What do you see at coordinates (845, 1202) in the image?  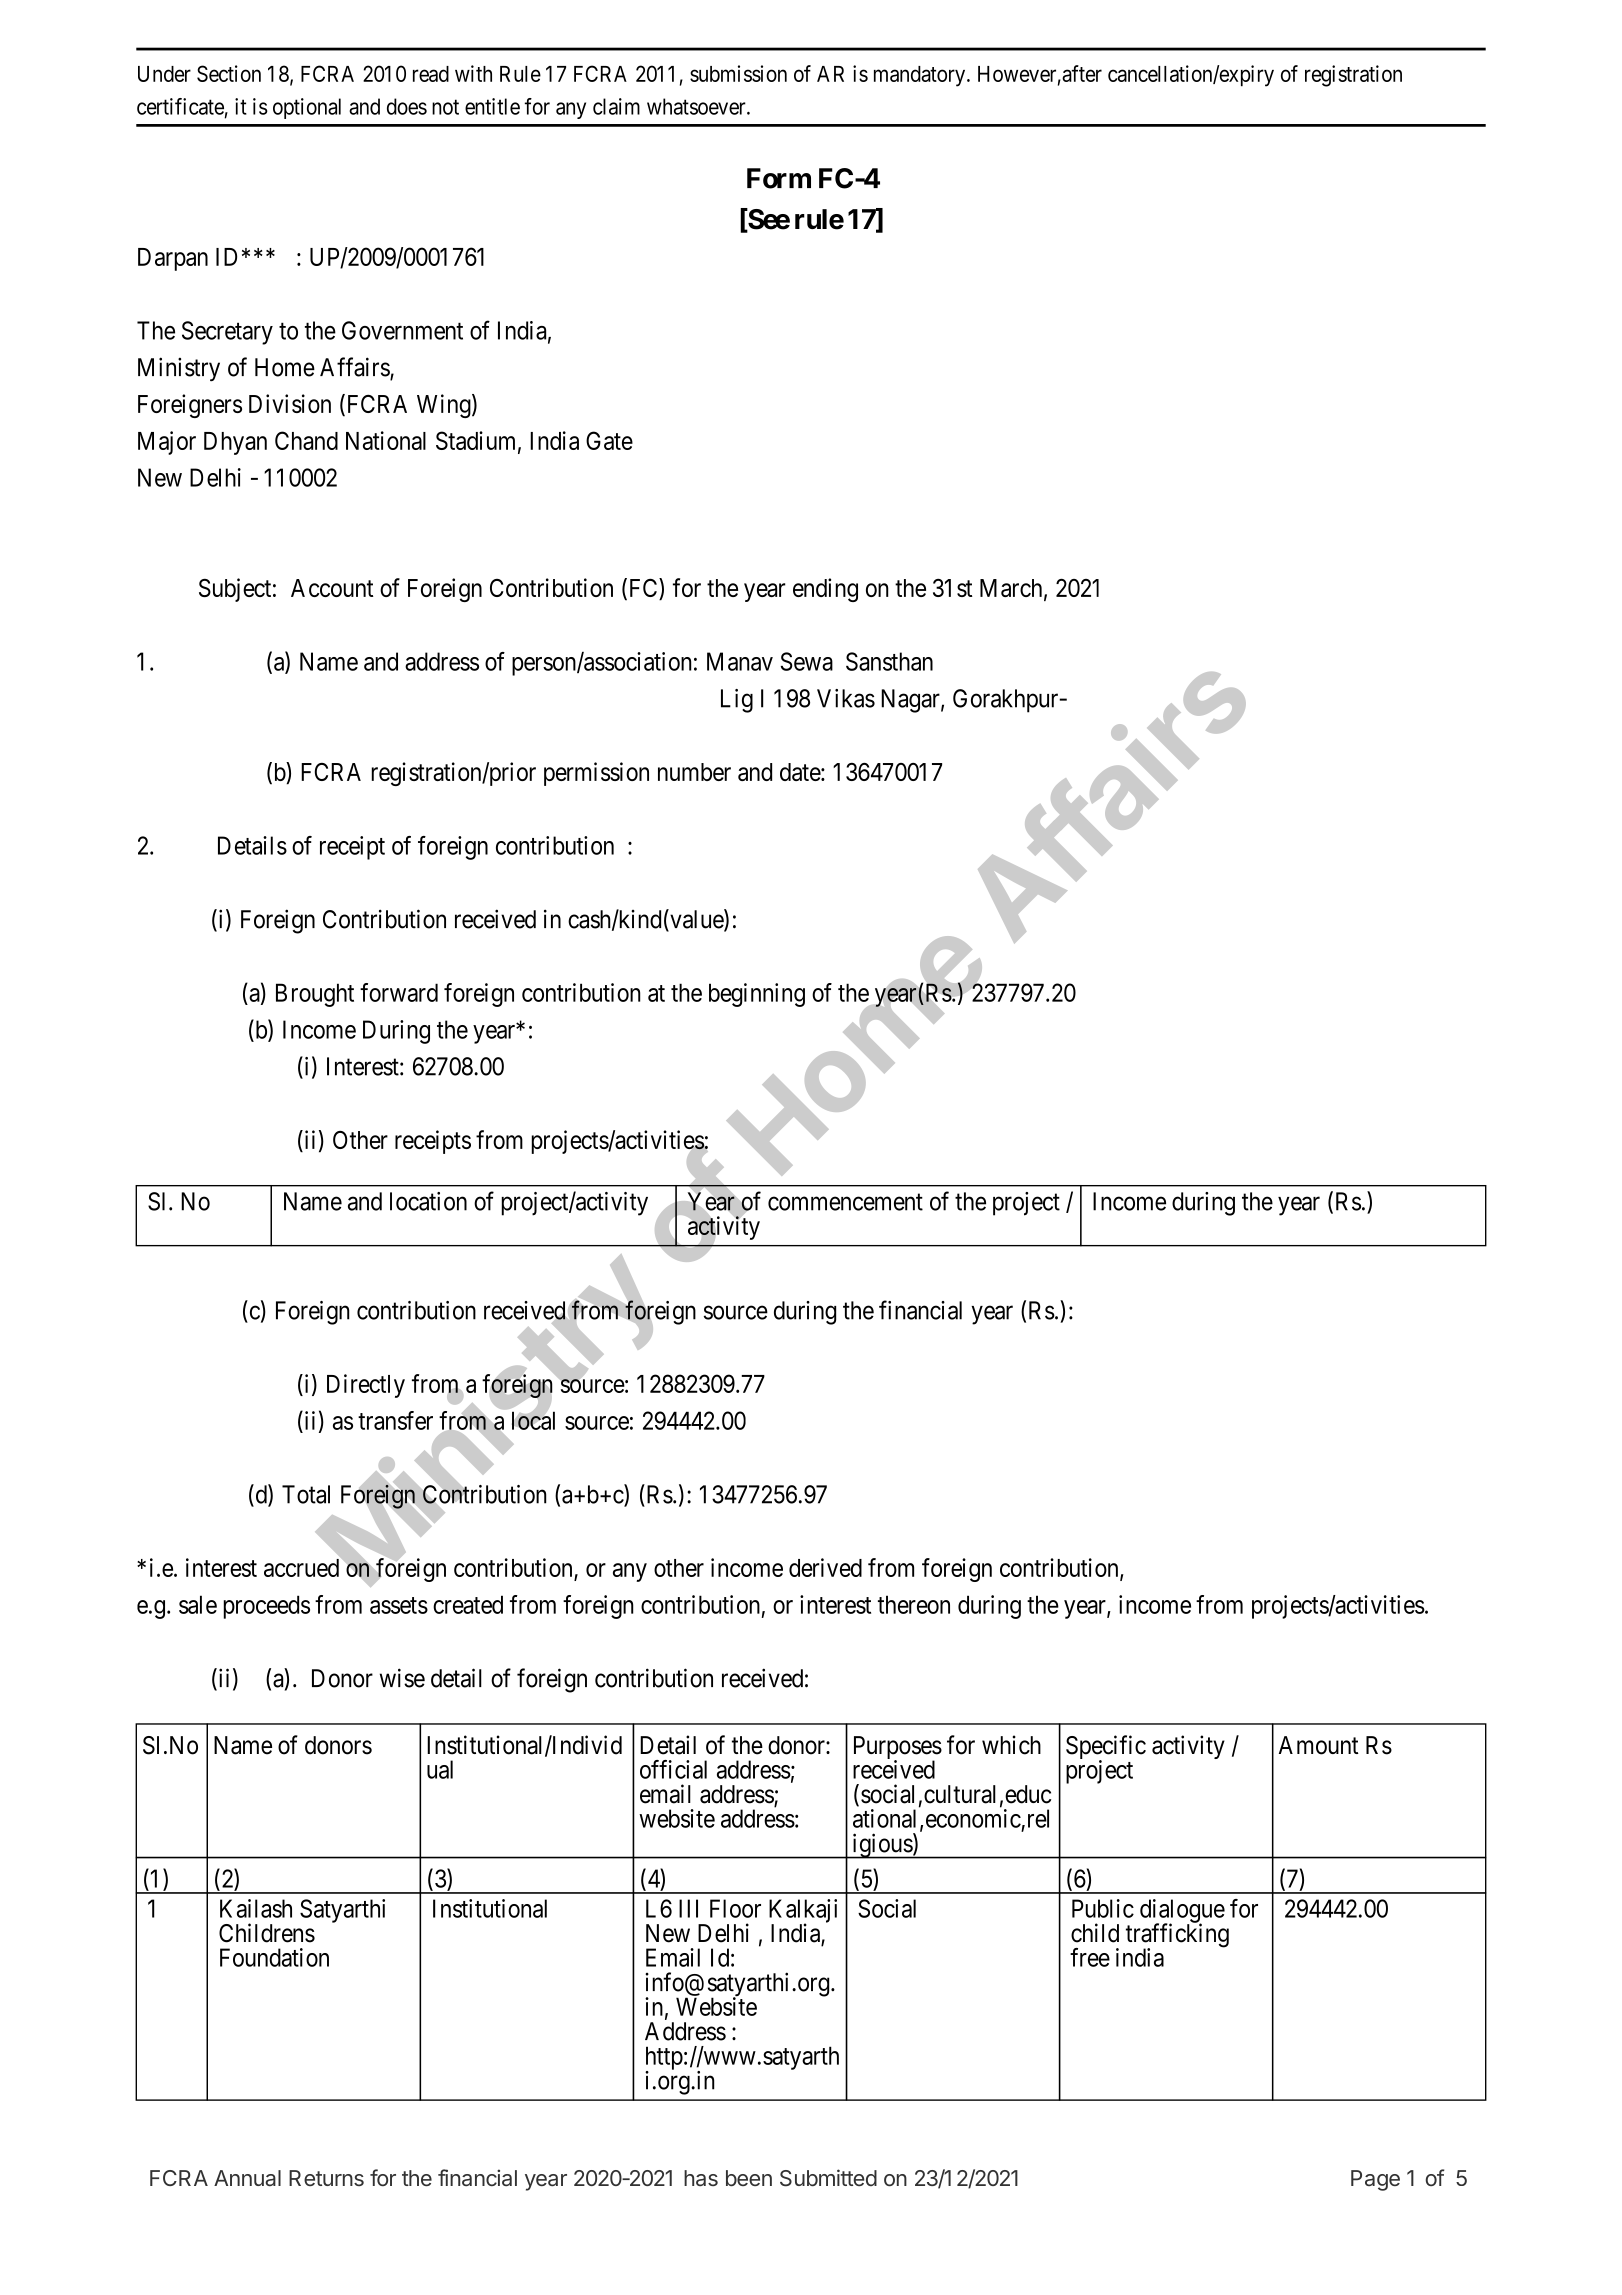 I see `commencement` at bounding box center [845, 1202].
